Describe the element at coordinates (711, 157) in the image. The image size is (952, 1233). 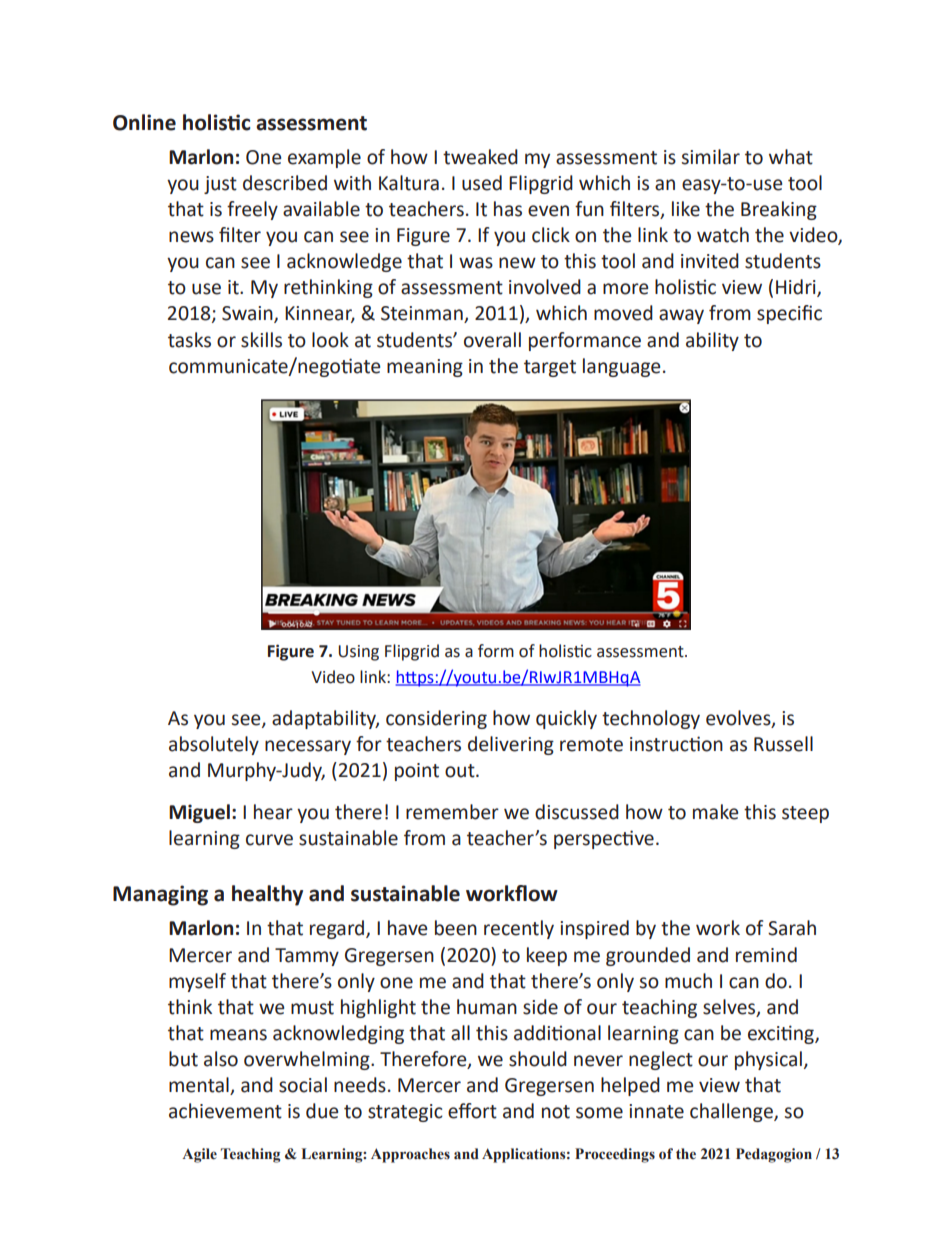
I see `similar` at that location.
